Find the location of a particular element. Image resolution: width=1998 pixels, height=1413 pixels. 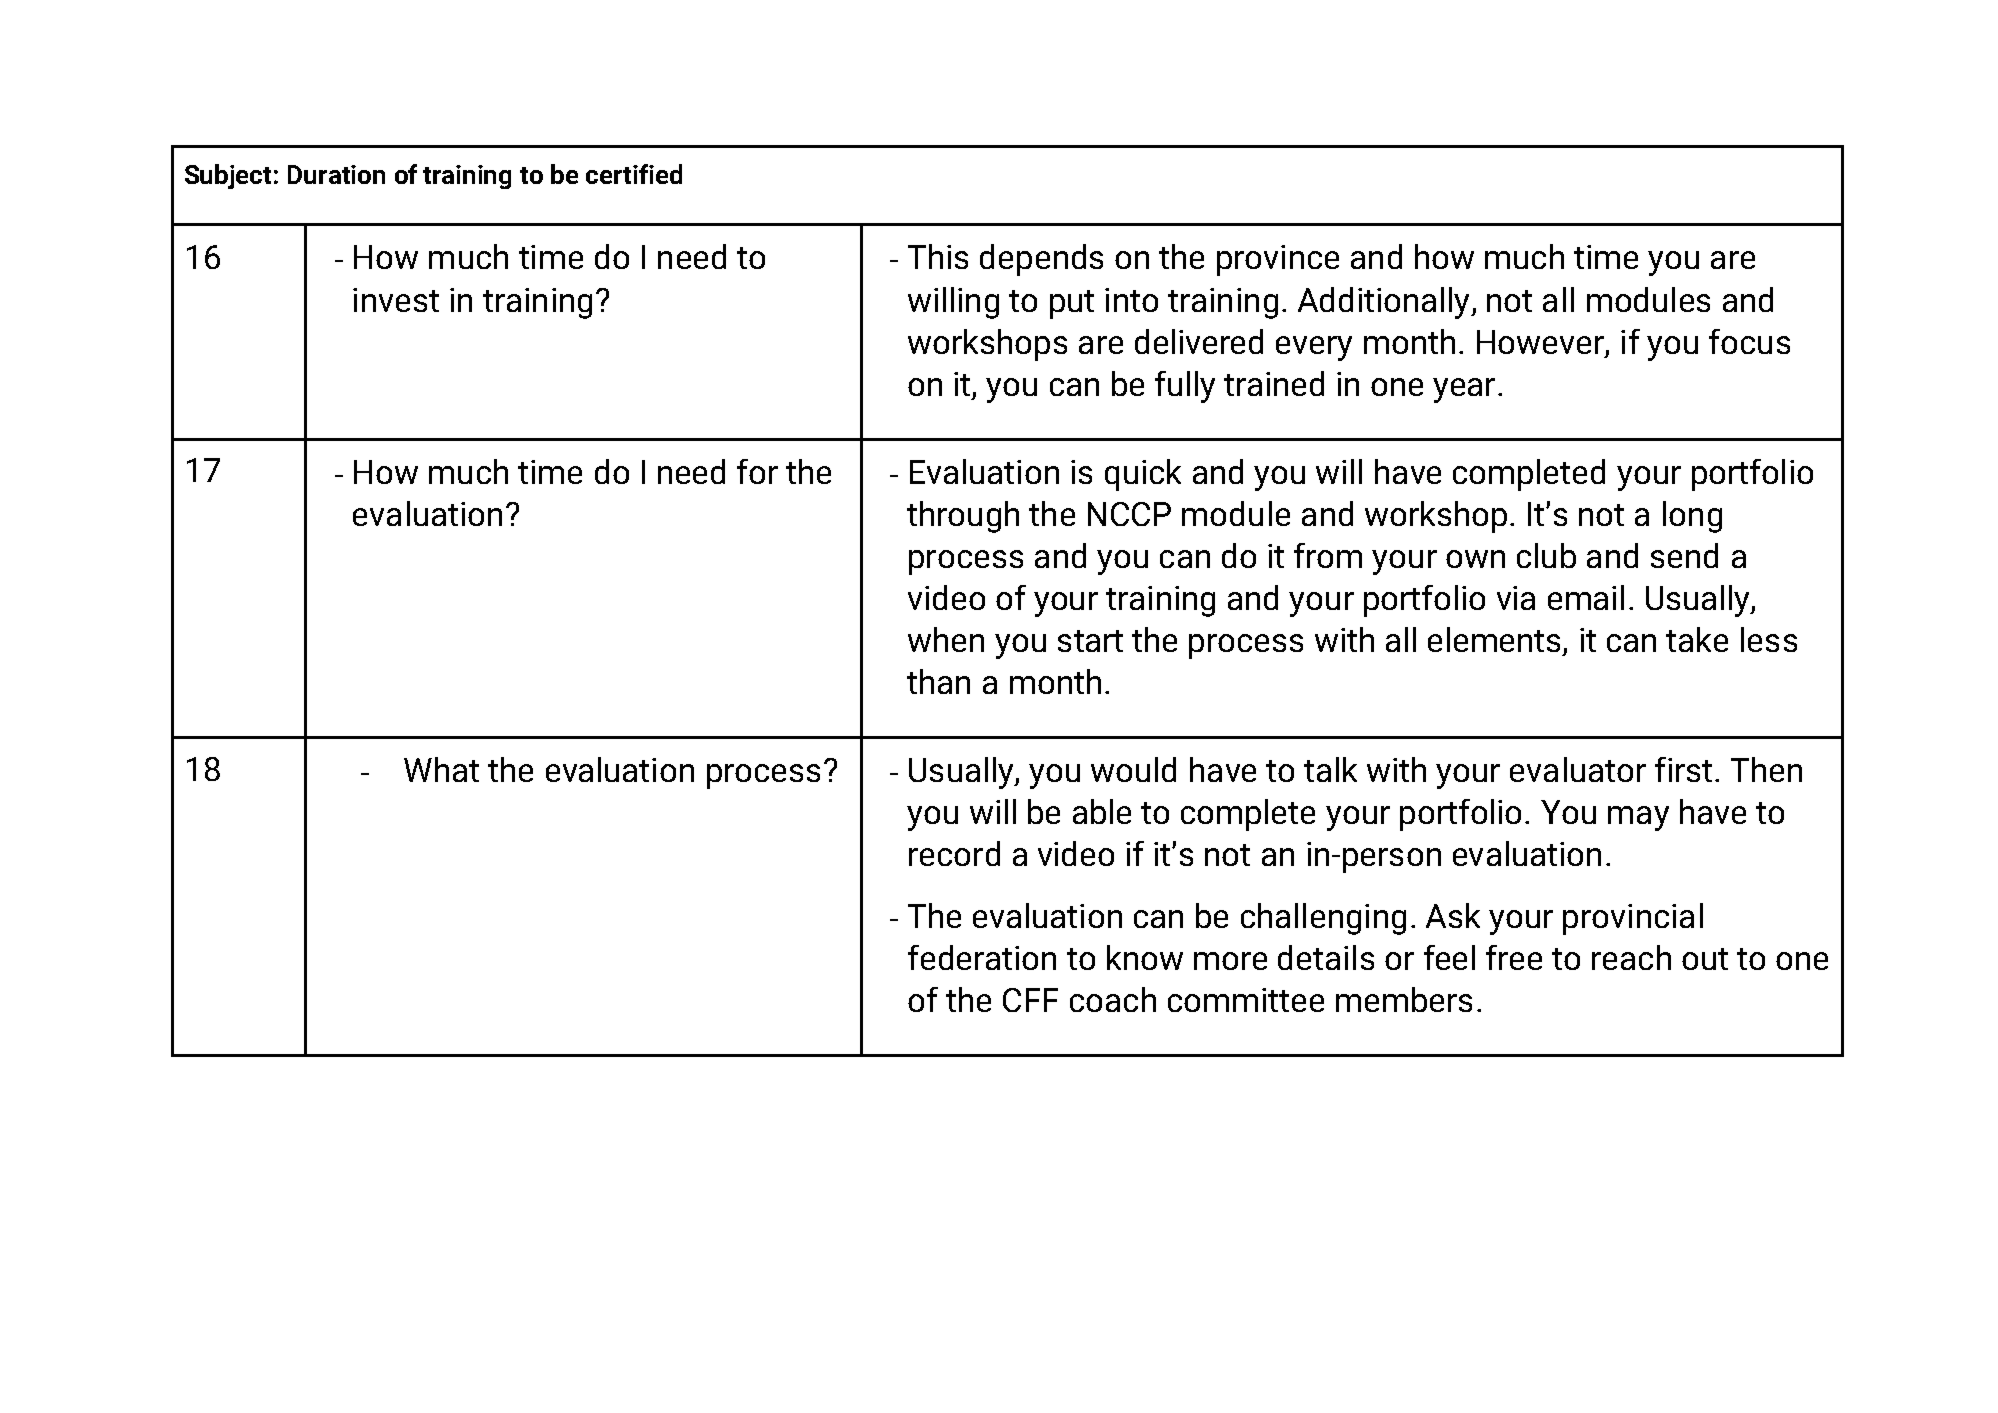

reach is located at coordinates (1631, 957).
